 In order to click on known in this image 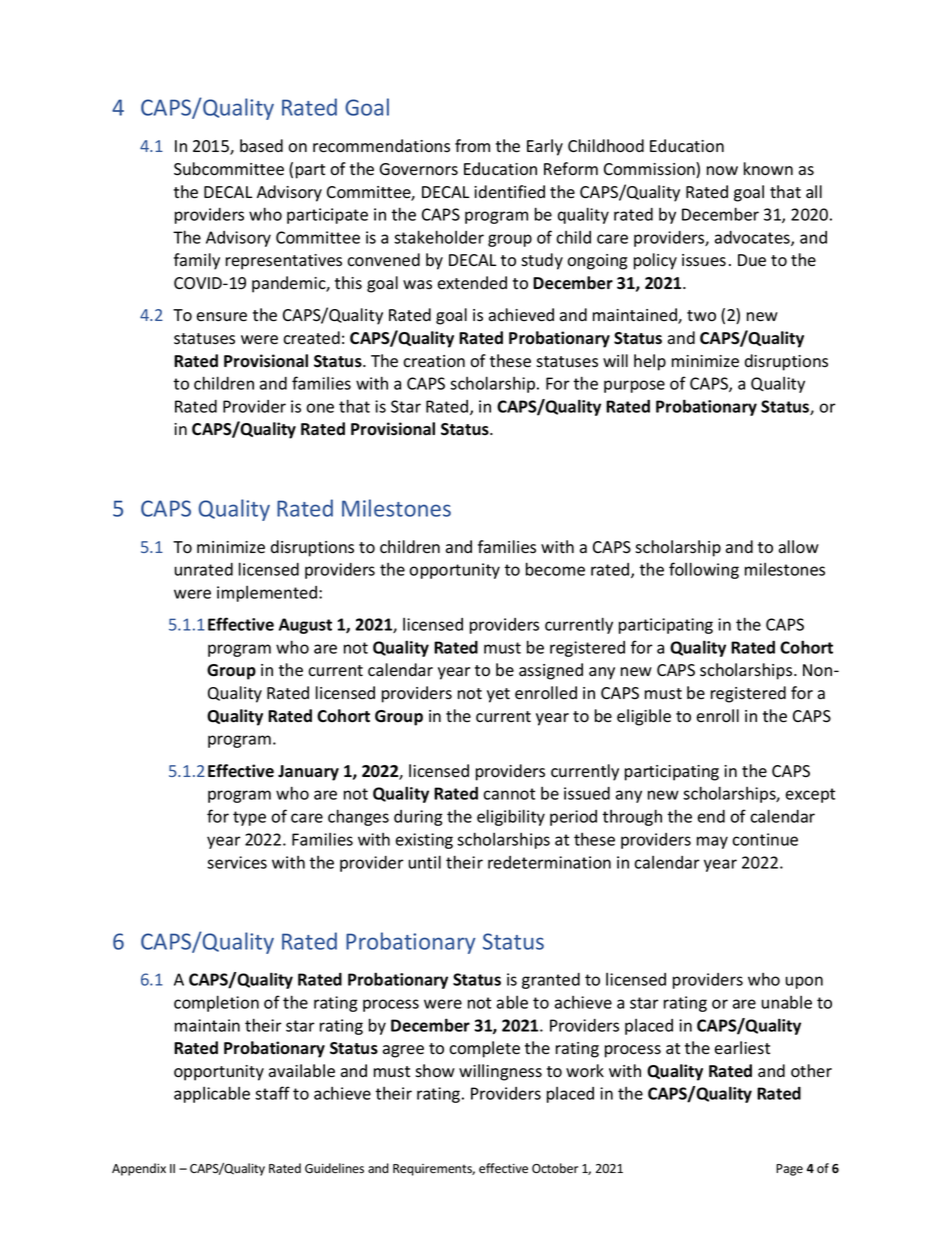, I will do `click(768, 169)`.
